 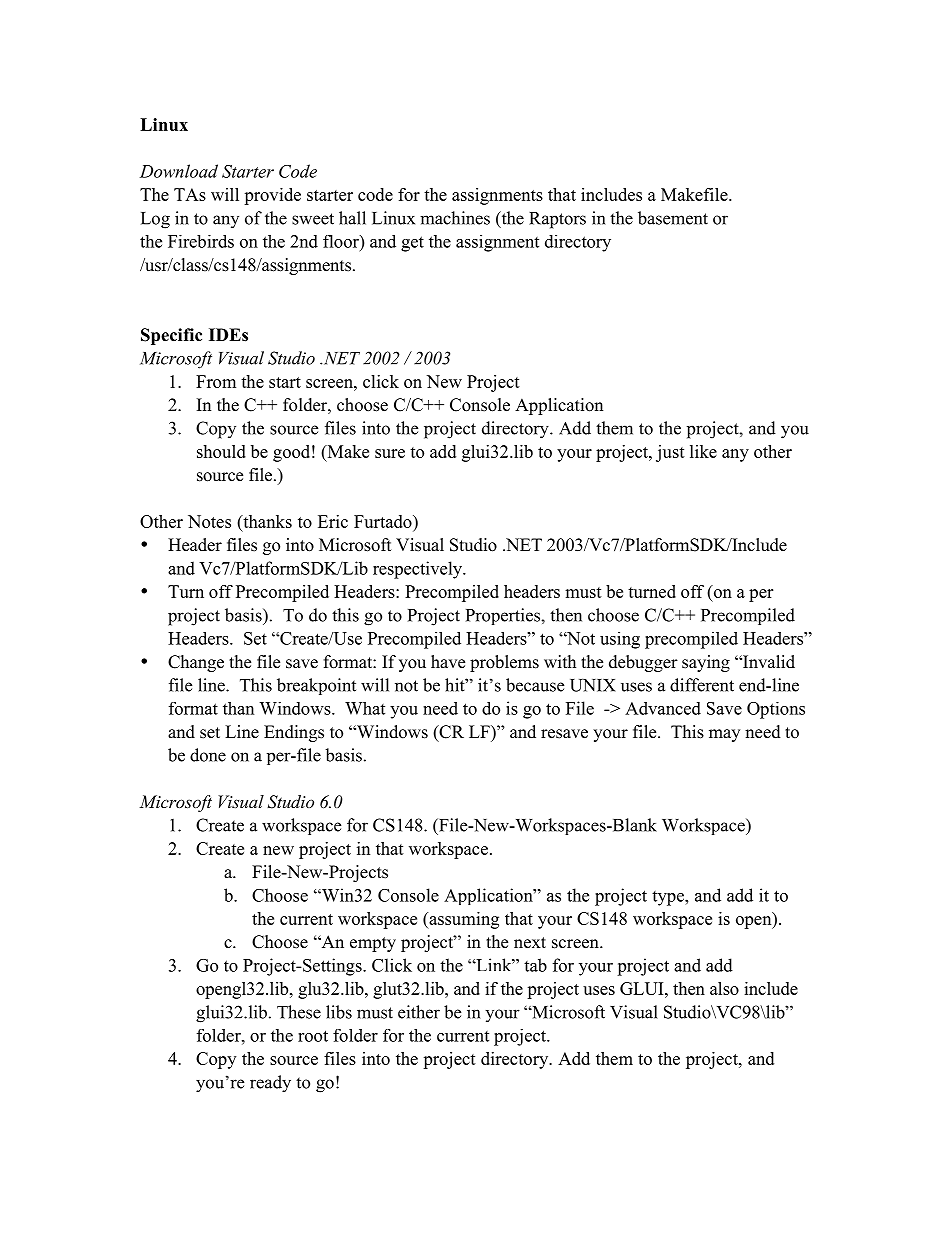 I want to click on ready, so click(x=270, y=1084).
